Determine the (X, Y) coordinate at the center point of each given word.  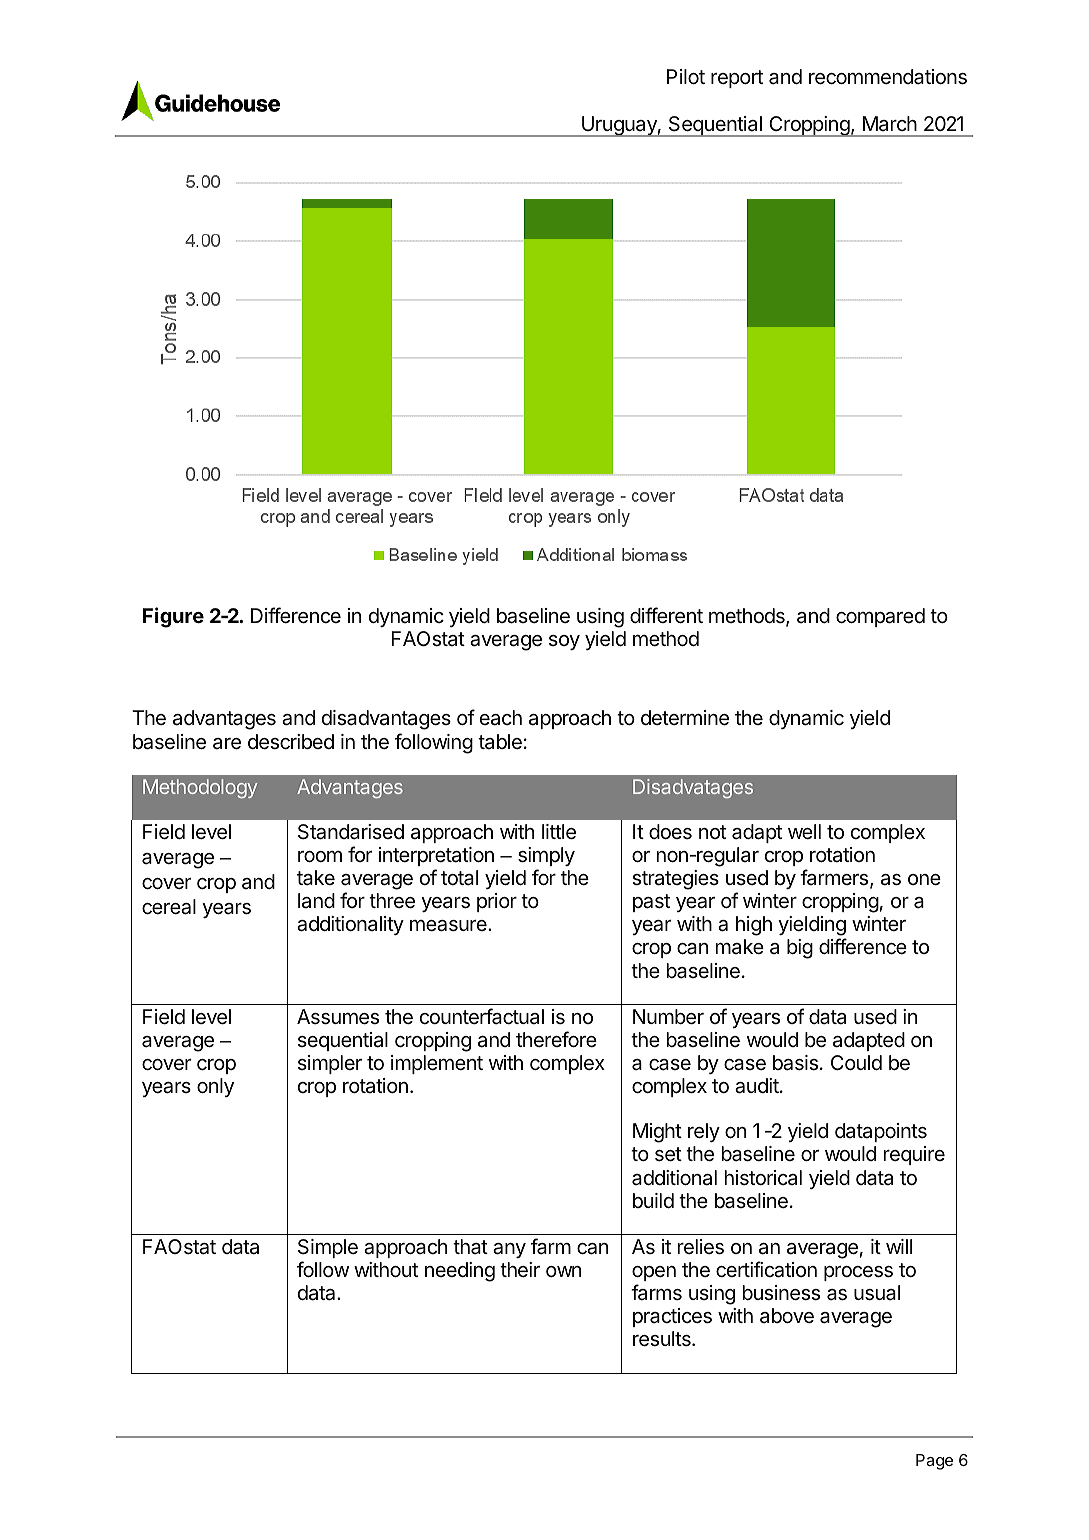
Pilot (686, 76)
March (890, 123)
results (663, 1339)
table (500, 741)
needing (460, 1272)
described (291, 742)
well (804, 831)
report (737, 79)
